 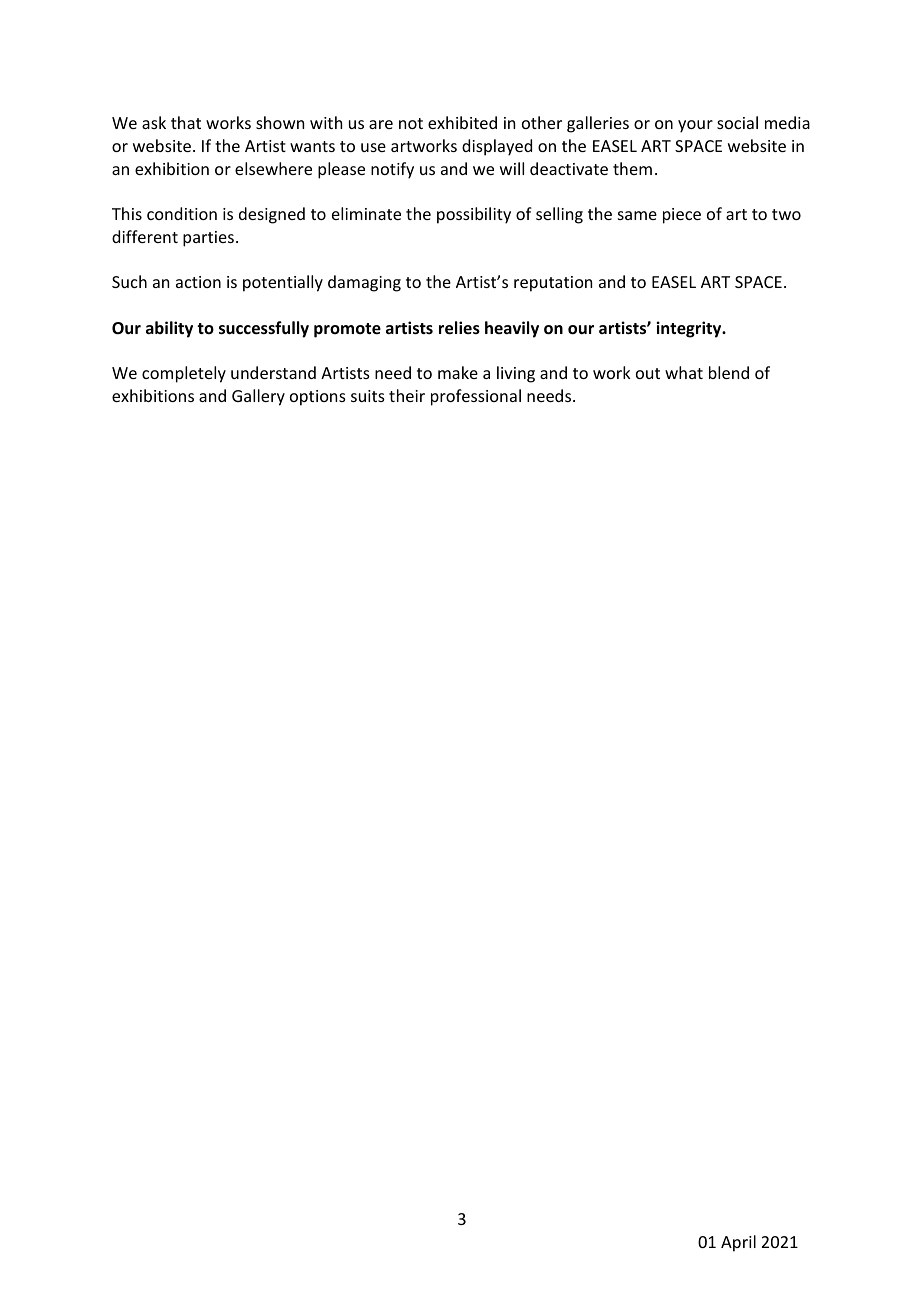 What do you see at coordinates (462, 122) in the document?
I see `exhibited` at bounding box center [462, 122].
